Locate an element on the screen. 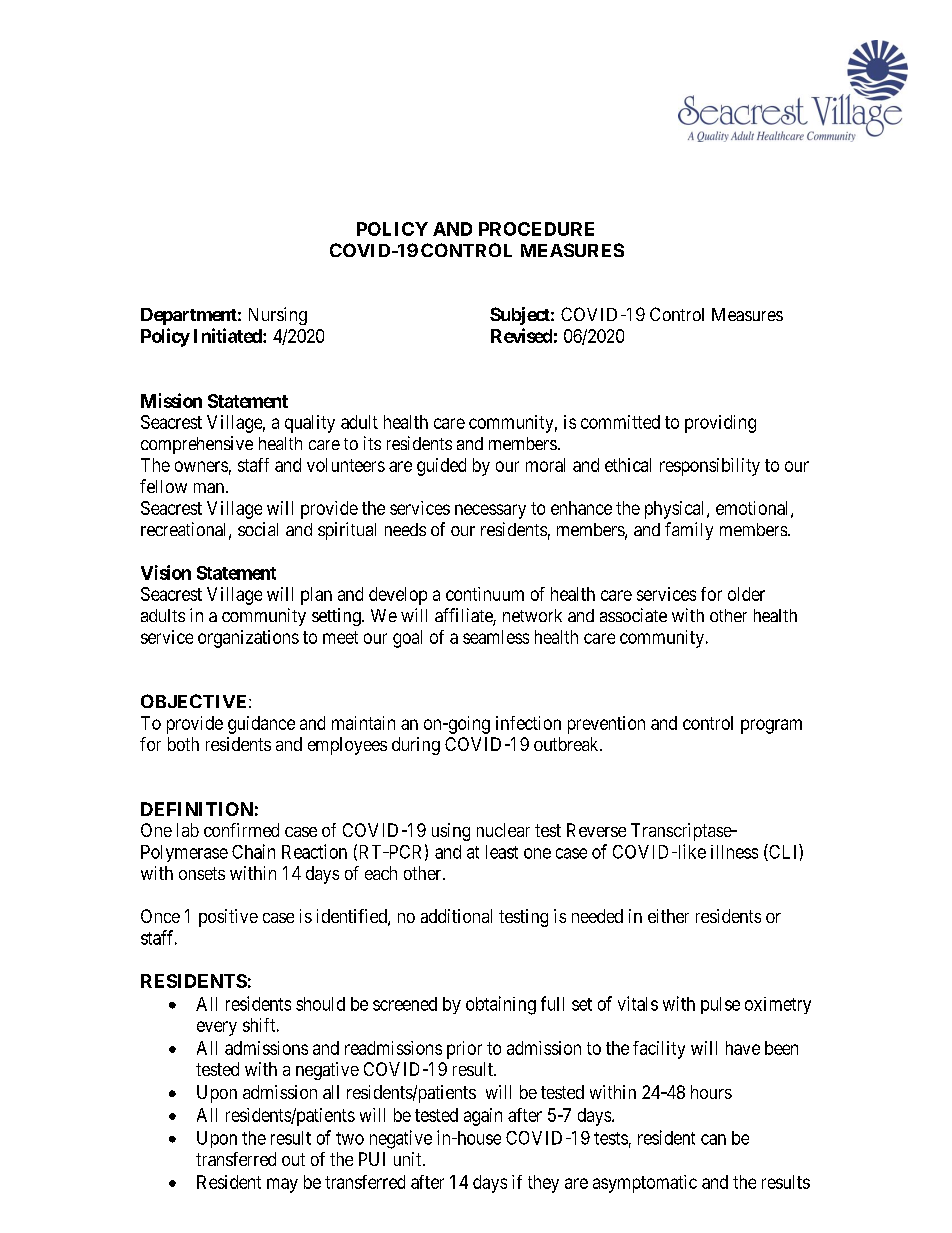 The width and height of the screenshot is (952, 1233). PROCEDURE is located at coordinates (536, 229).
